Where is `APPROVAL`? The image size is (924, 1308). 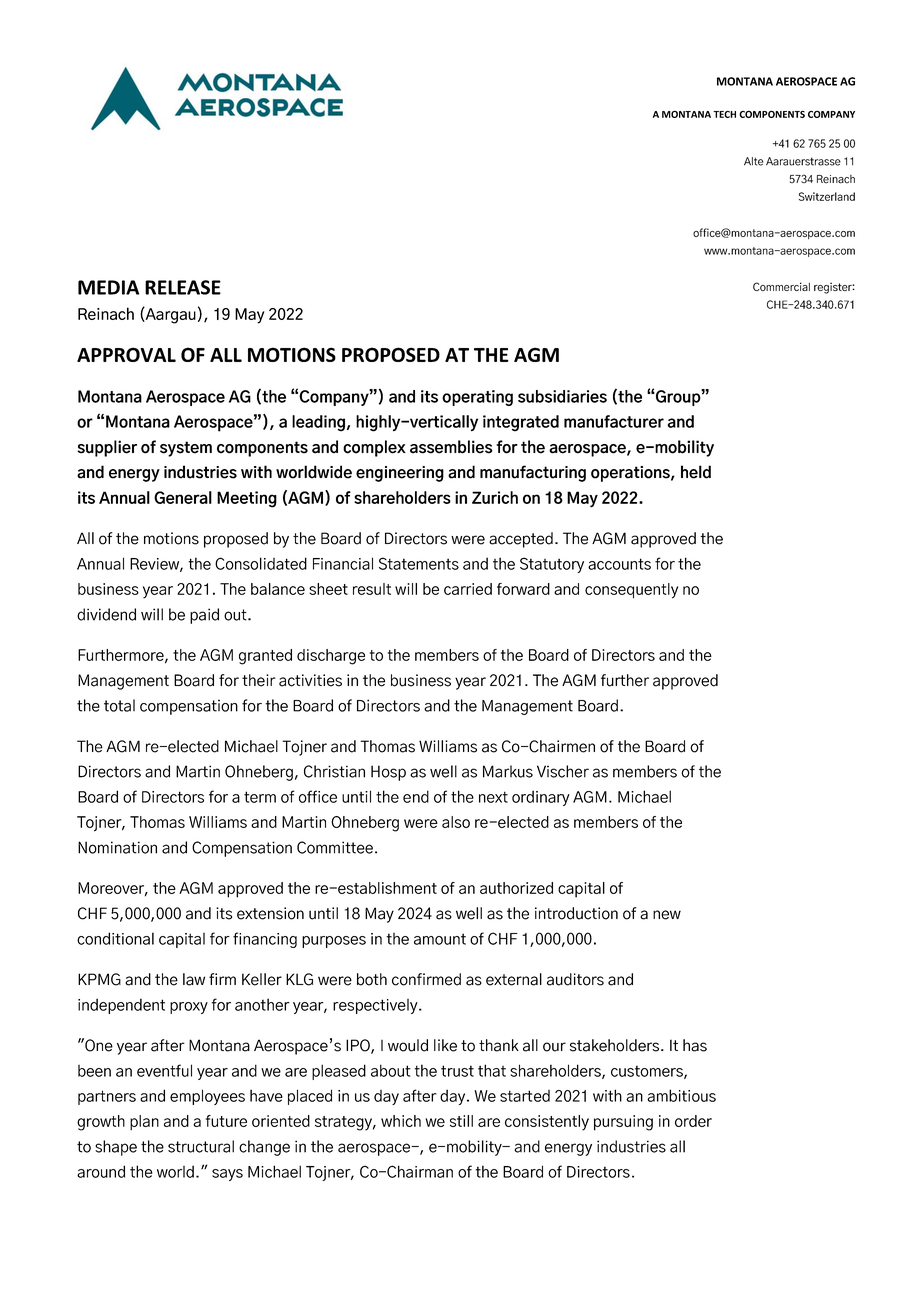
APPROVAL is located at coordinates (126, 354).
